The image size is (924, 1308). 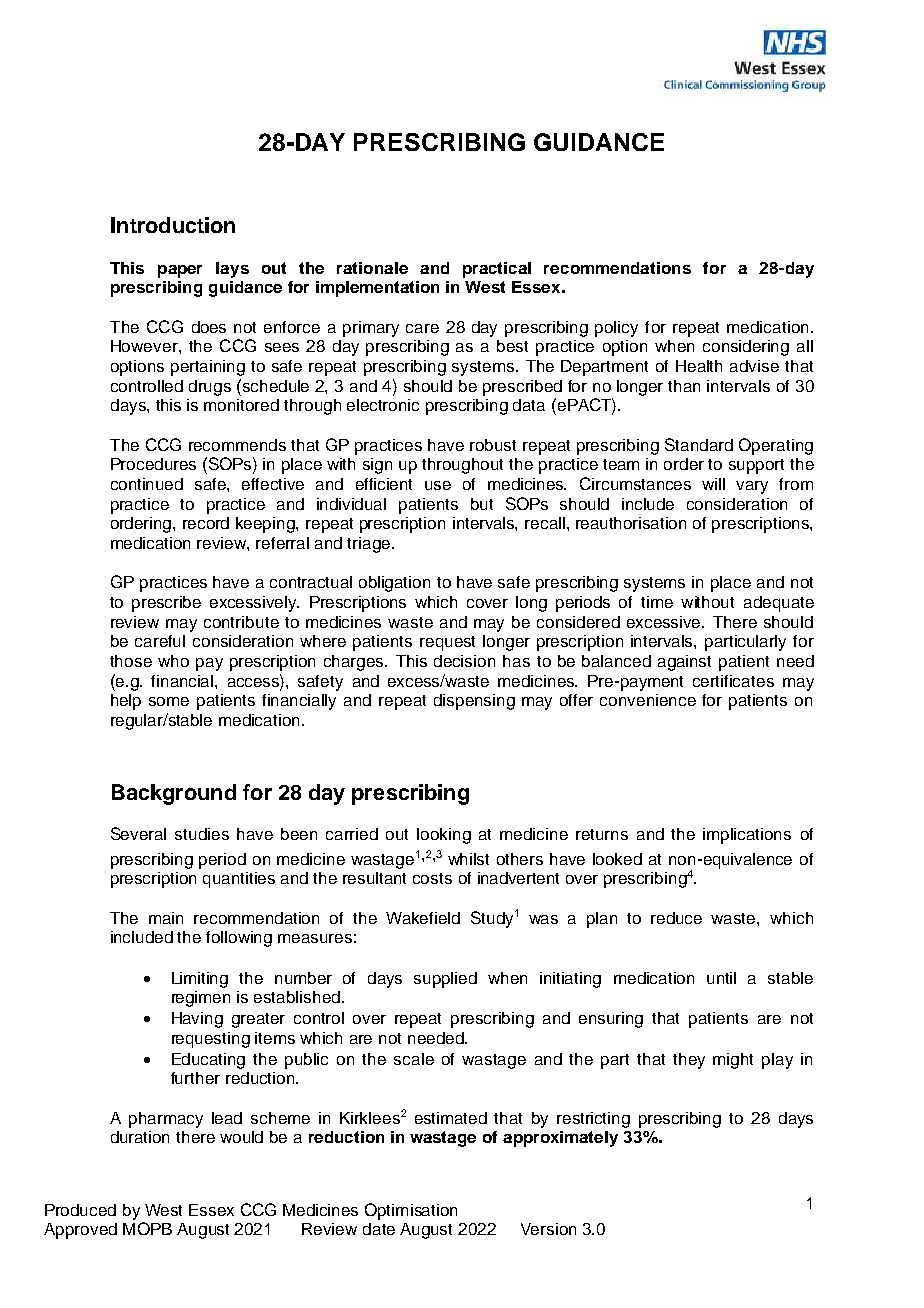 What do you see at coordinates (497, 270) in the document?
I see `practical` at bounding box center [497, 270].
